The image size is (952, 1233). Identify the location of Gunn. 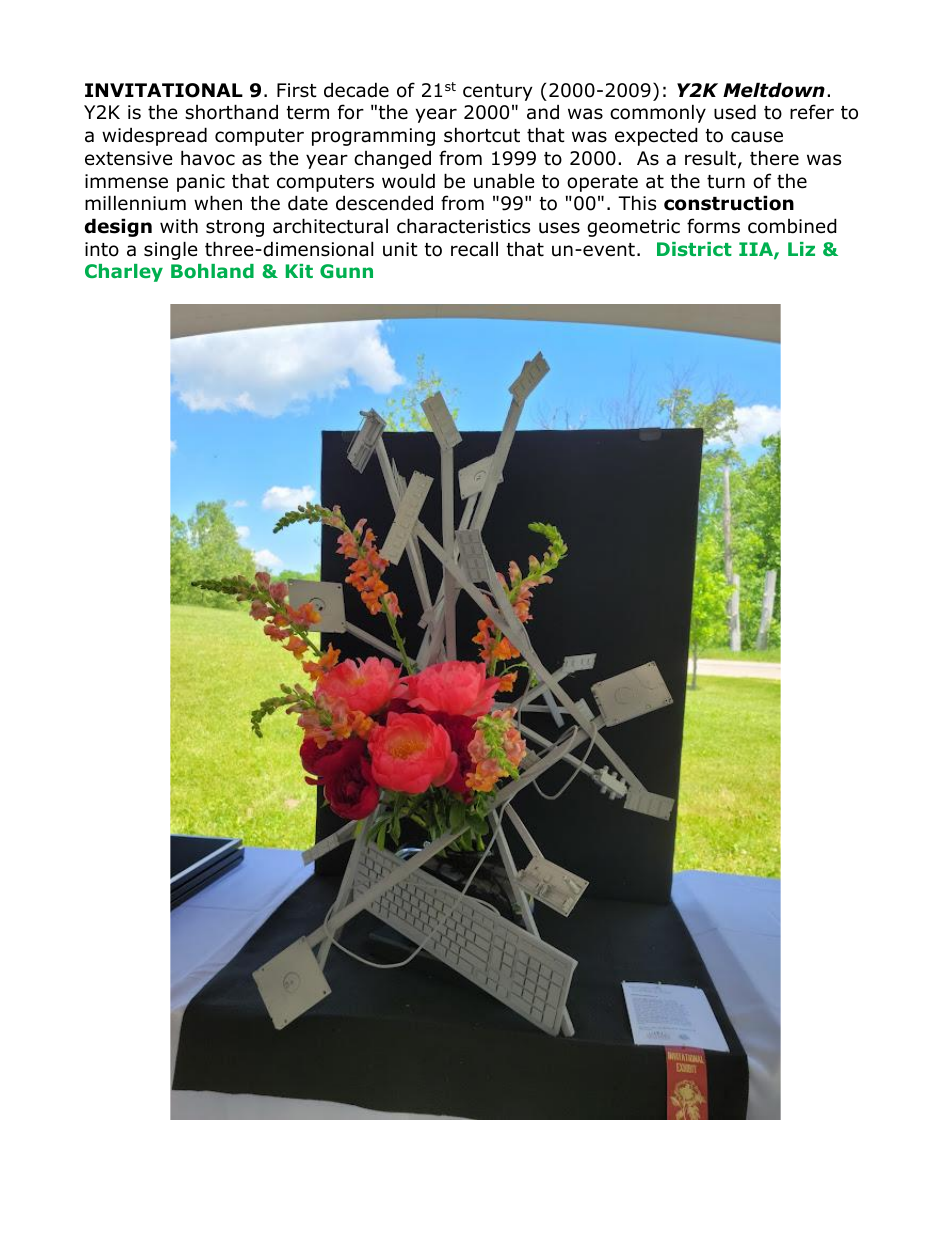
(346, 271).
